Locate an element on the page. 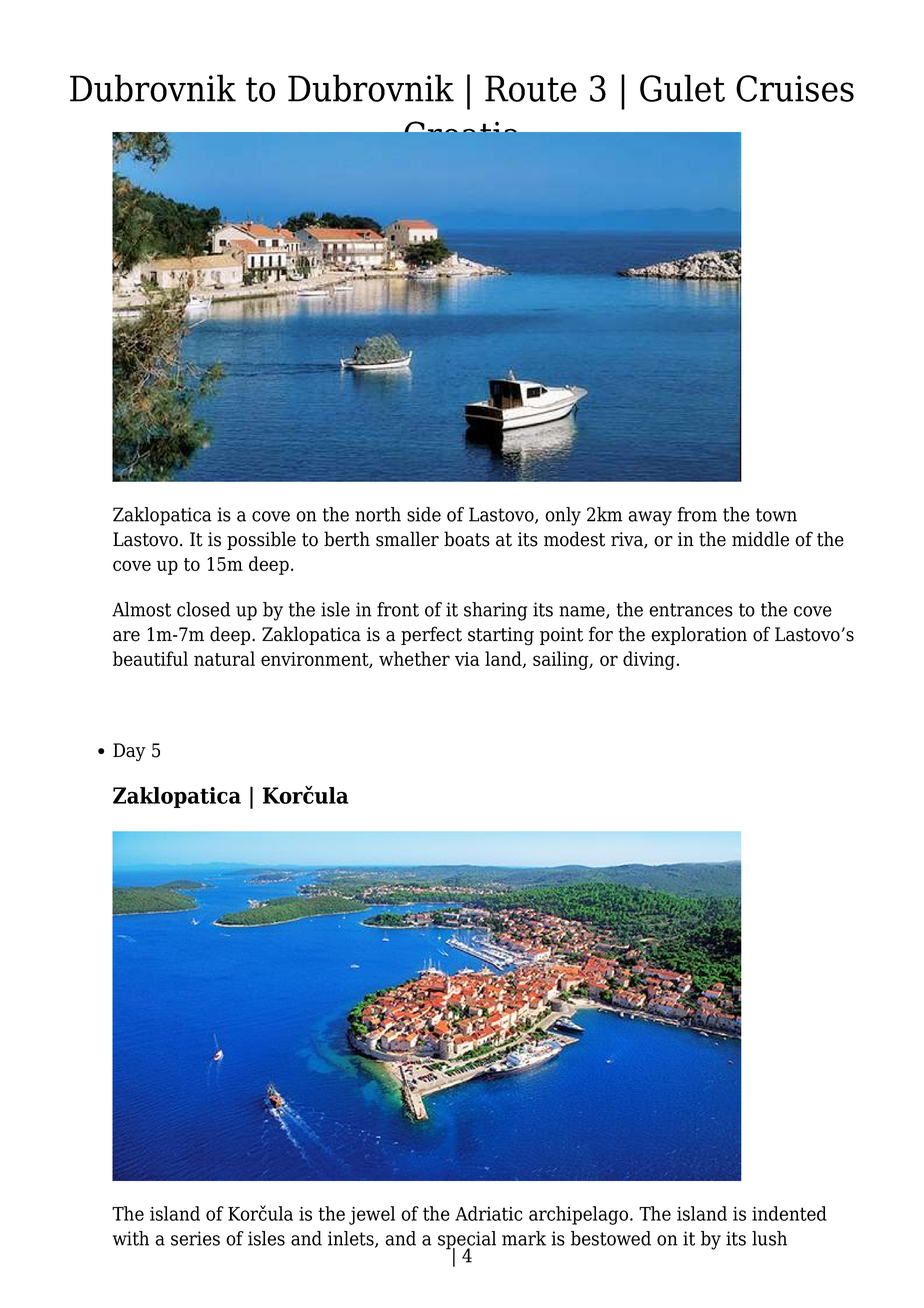 The height and width of the document is (1308, 924). Route is located at coordinates (531, 88).
